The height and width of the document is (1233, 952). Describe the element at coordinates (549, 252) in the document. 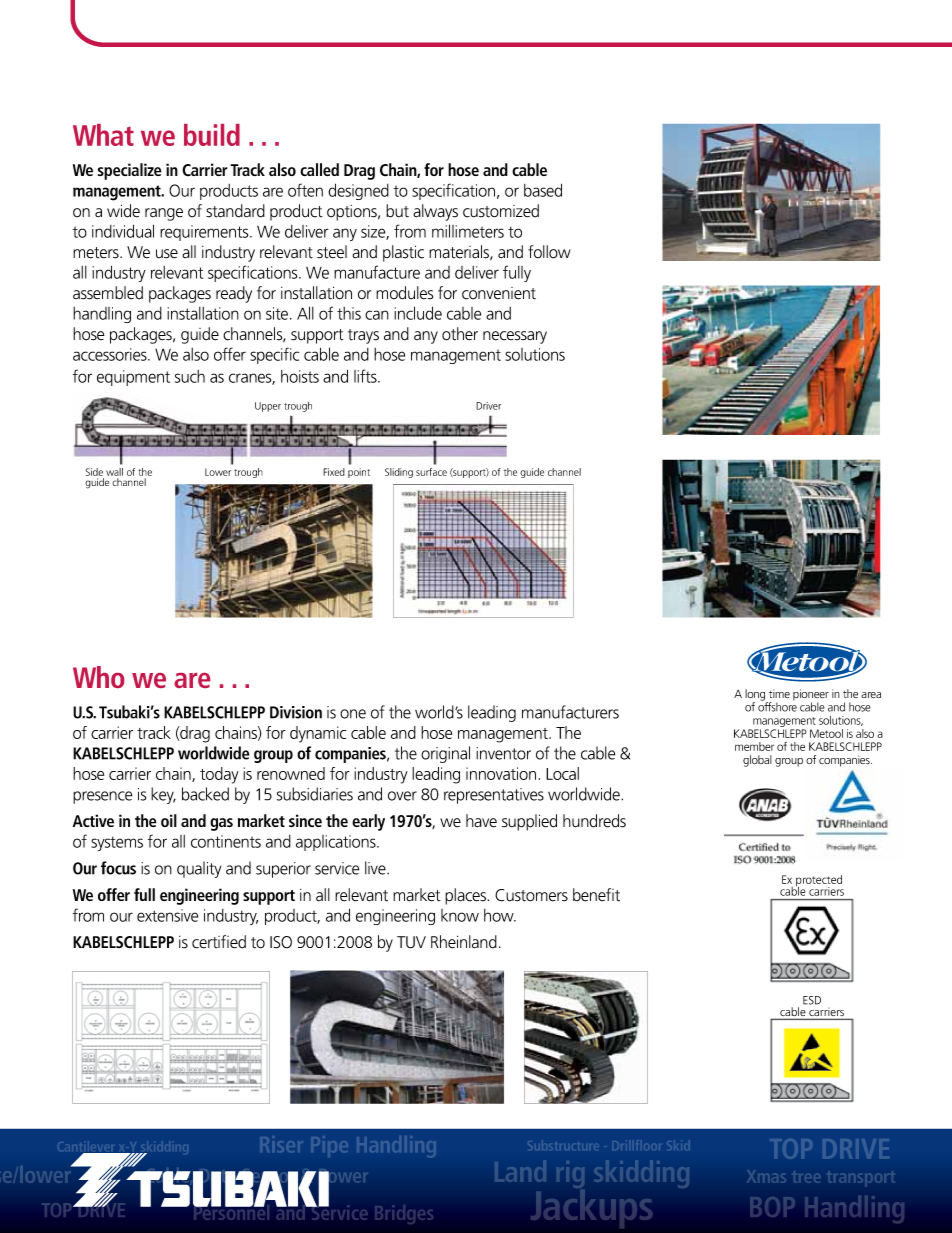

I see `follow` at that location.
